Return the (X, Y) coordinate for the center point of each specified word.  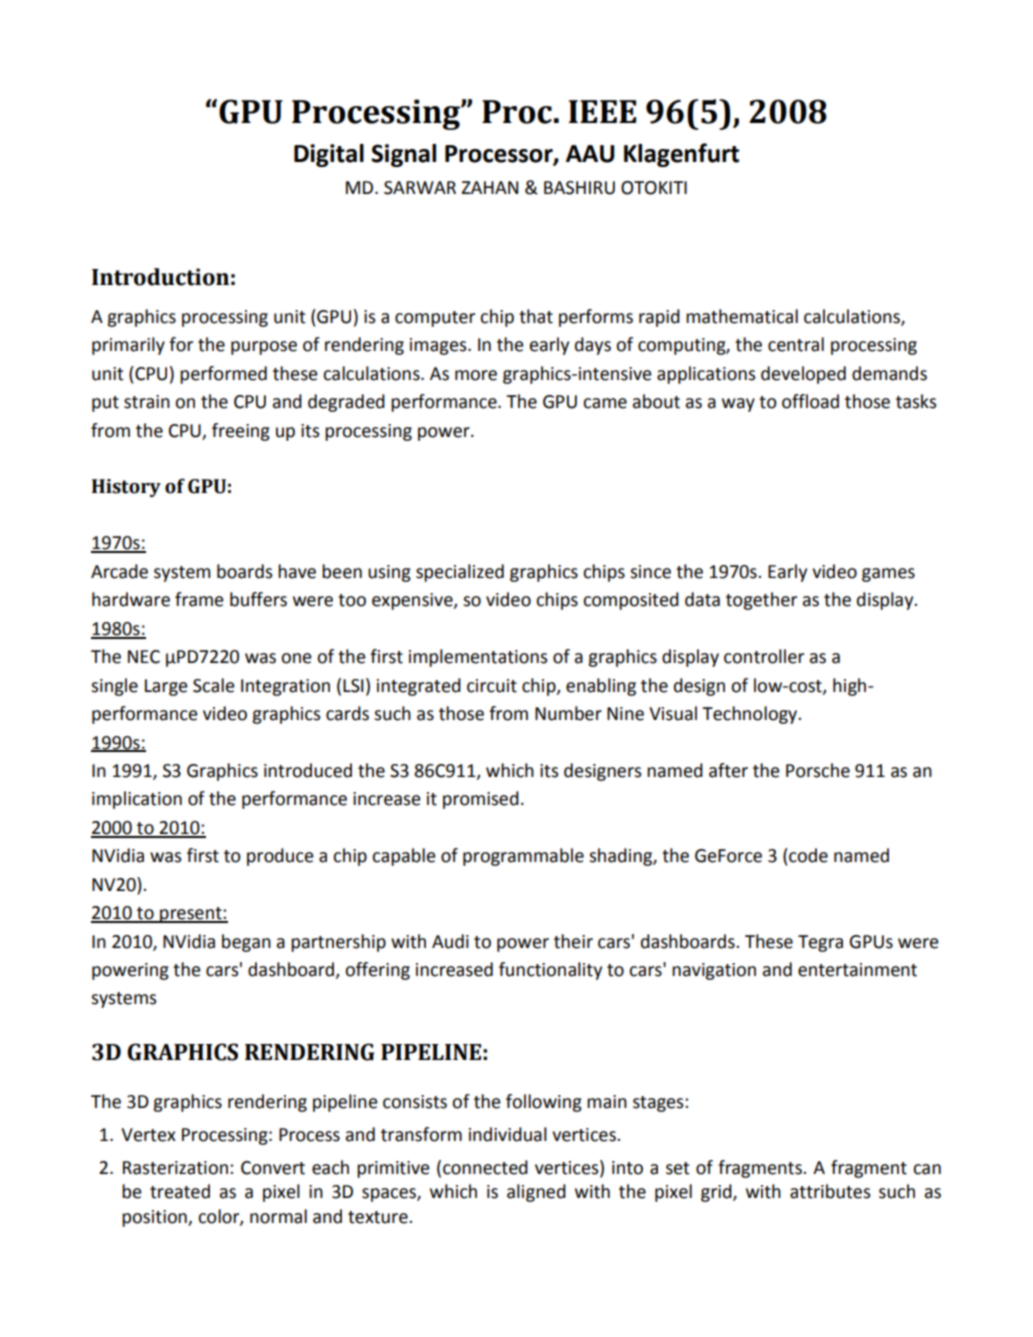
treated (180, 1191)
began (246, 943)
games (888, 575)
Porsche (818, 770)
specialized (460, 573)
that (536, 316)
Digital (329, 155)
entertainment (857, 970)
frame (199, 599)
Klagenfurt (681, 155)
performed (223, 375)
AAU (590, 154)
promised (481, 800)
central (796, 344)
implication (137, 800)
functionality (550, 971)
